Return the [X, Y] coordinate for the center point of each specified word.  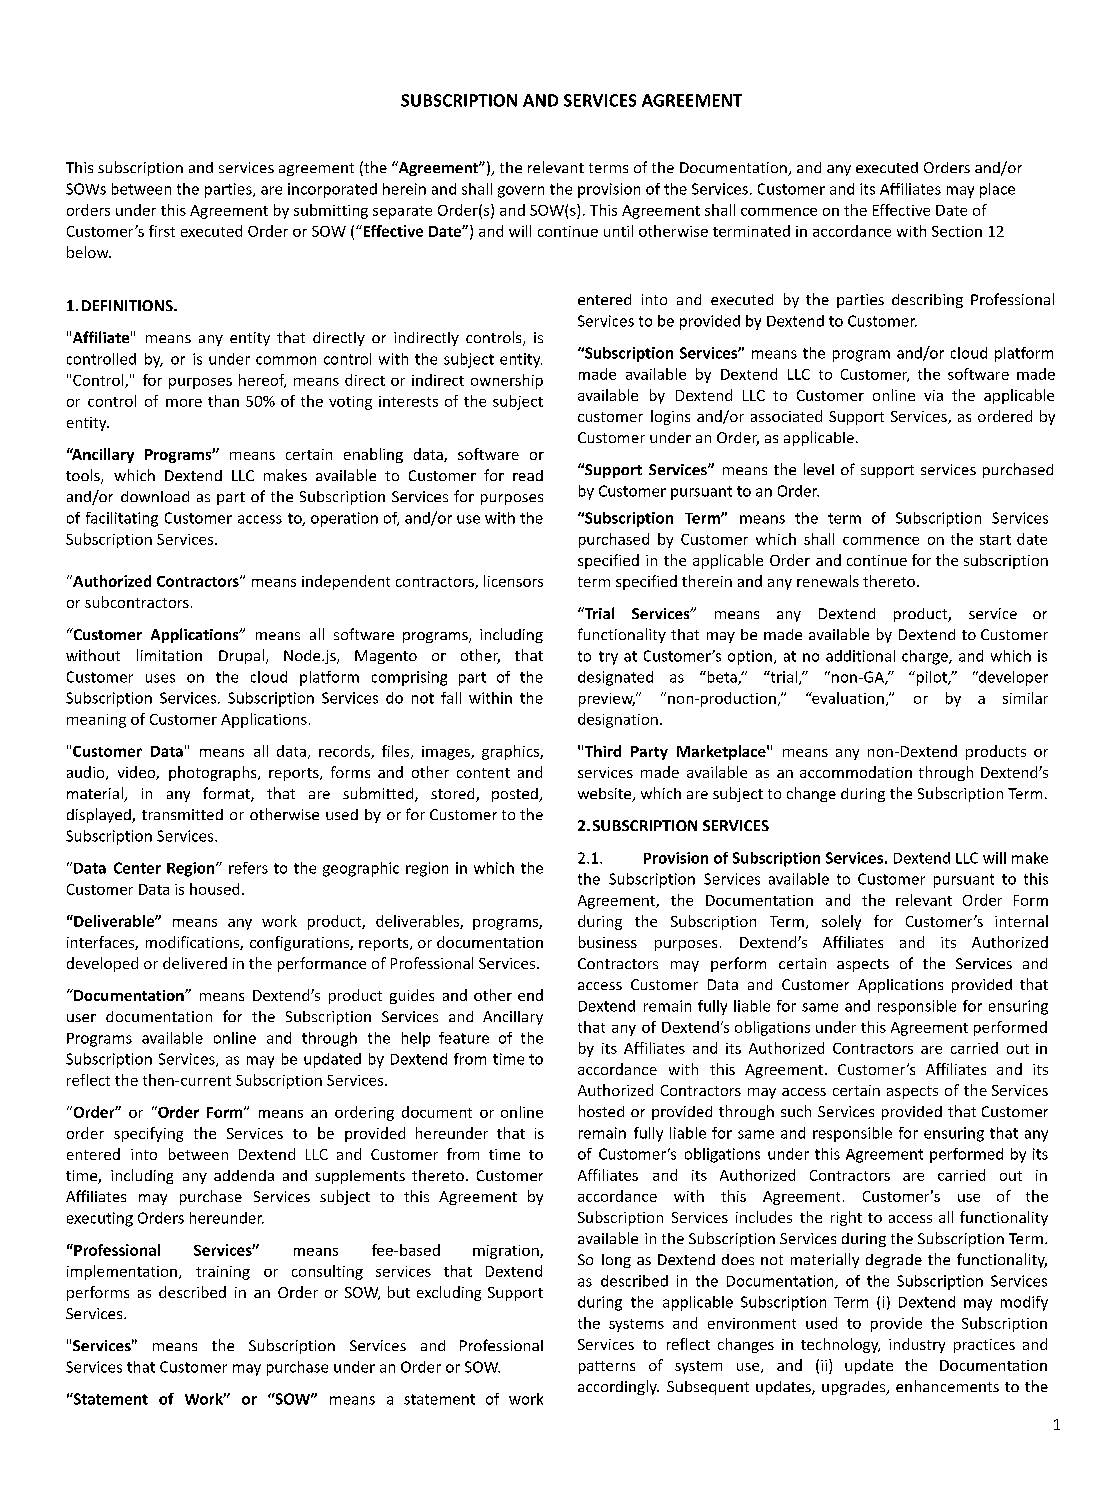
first [162, 231]
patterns [607, 1367]
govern [521, 192]
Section [957, 231]
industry [917, 1345]
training [223, 1273]
